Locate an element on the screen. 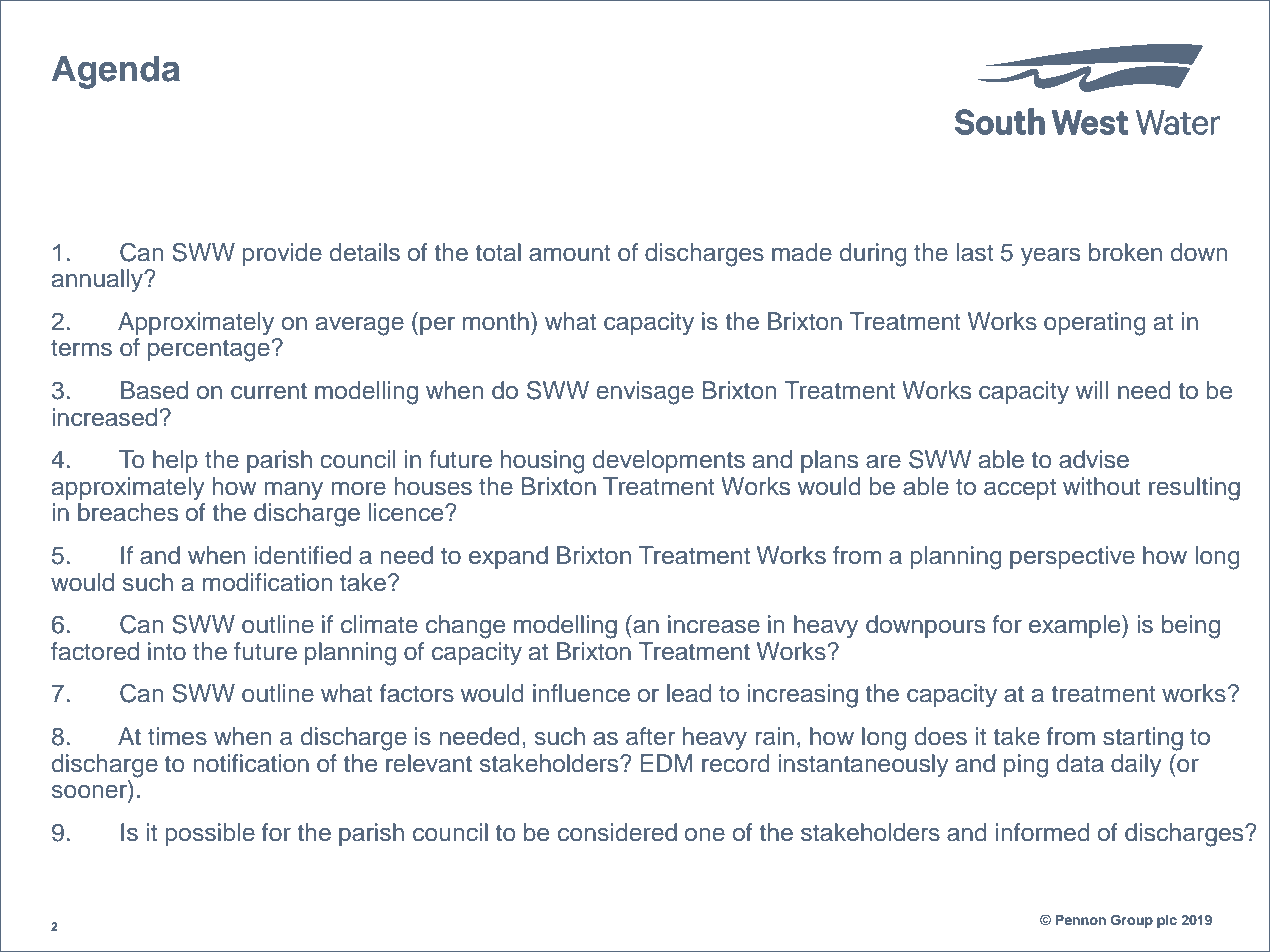  amount is located at coordinates (570, 253).
